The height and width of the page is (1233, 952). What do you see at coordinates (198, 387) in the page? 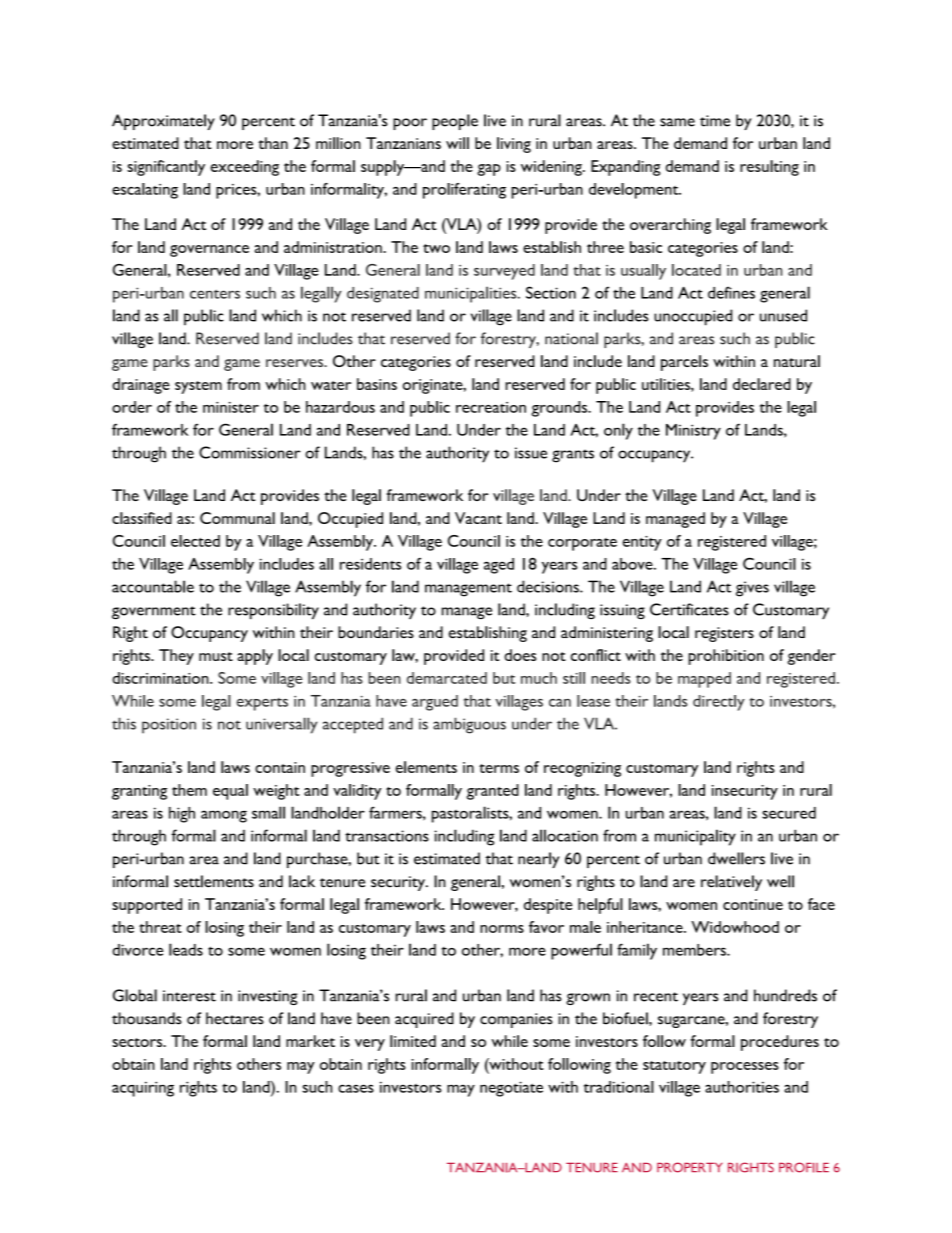
I see `system` at bounding box center [198, 387].
